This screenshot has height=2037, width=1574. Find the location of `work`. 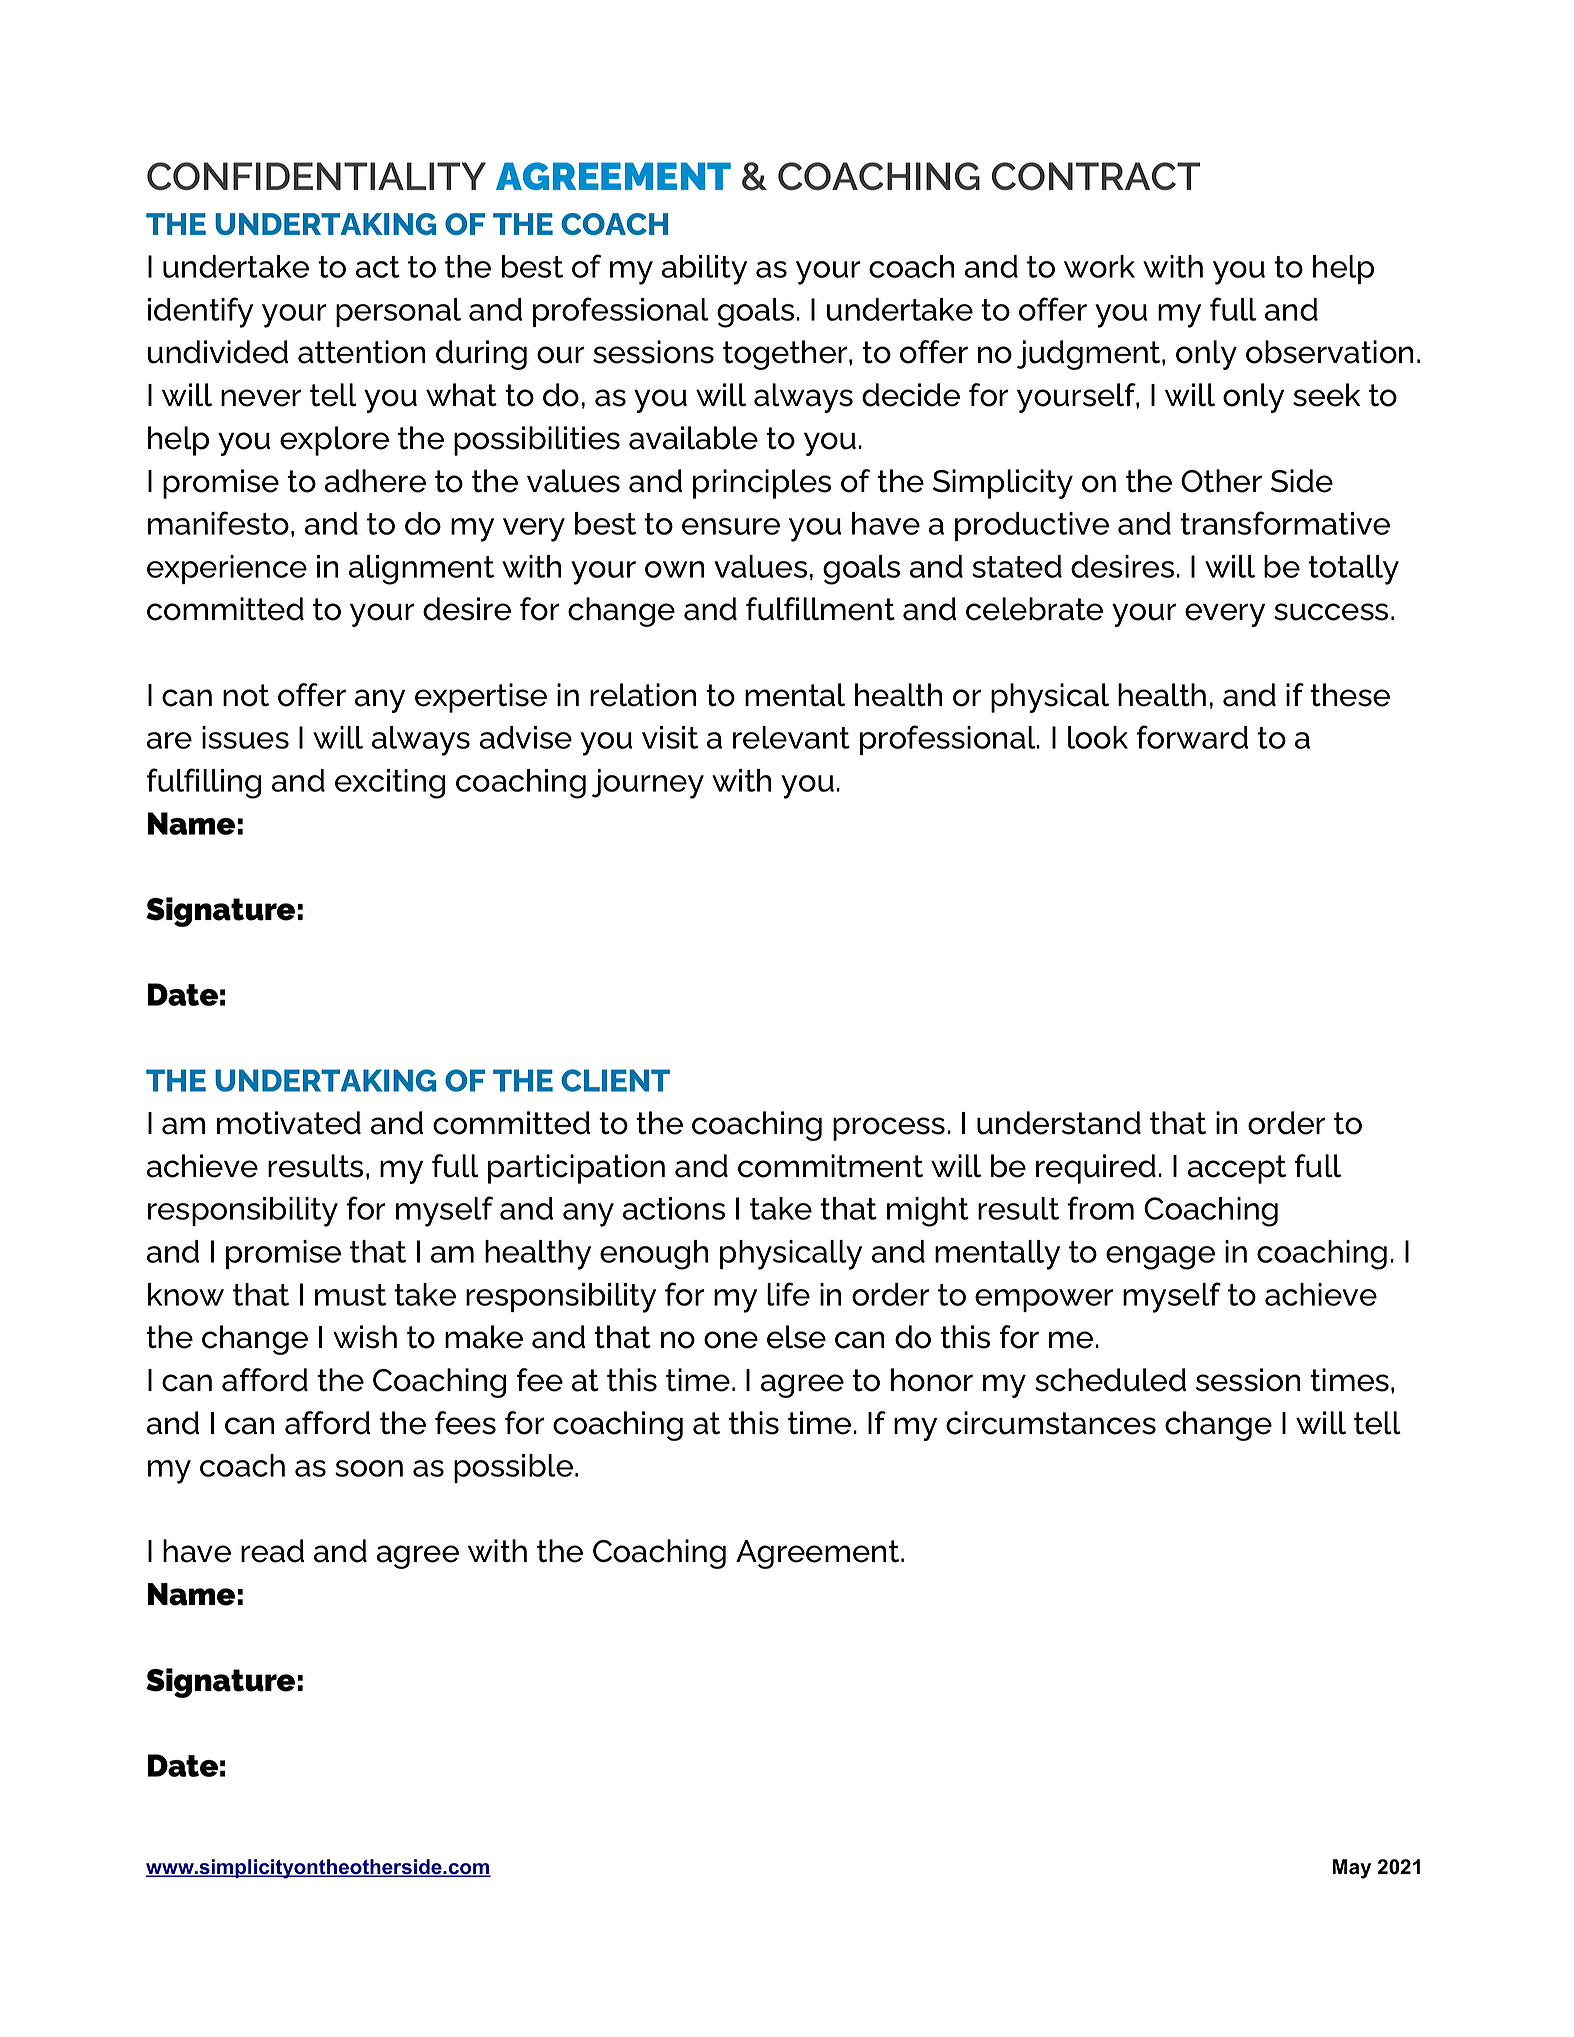

work is located at coordinates (1099, 266).
